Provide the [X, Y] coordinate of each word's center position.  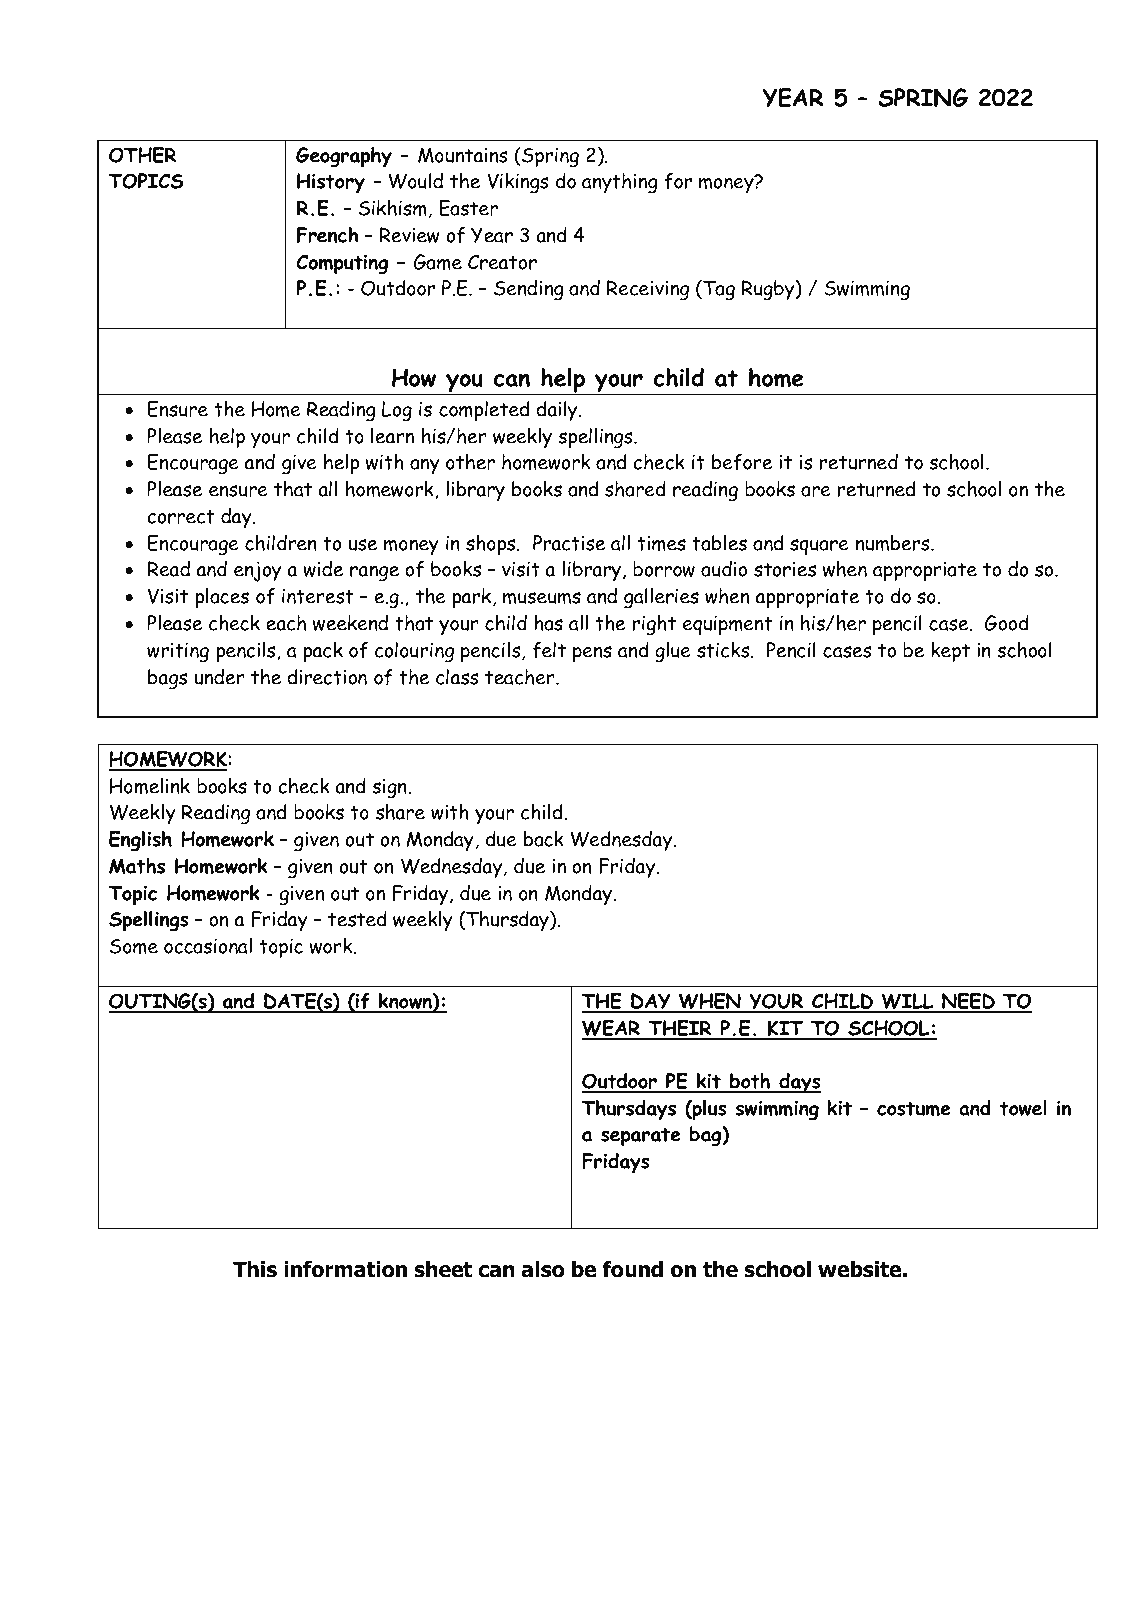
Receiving [648, 290]
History [331, 183]
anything [620, 183]
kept [950, 652]
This [255, 1269]
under [219, 677]
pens [592, 654]
